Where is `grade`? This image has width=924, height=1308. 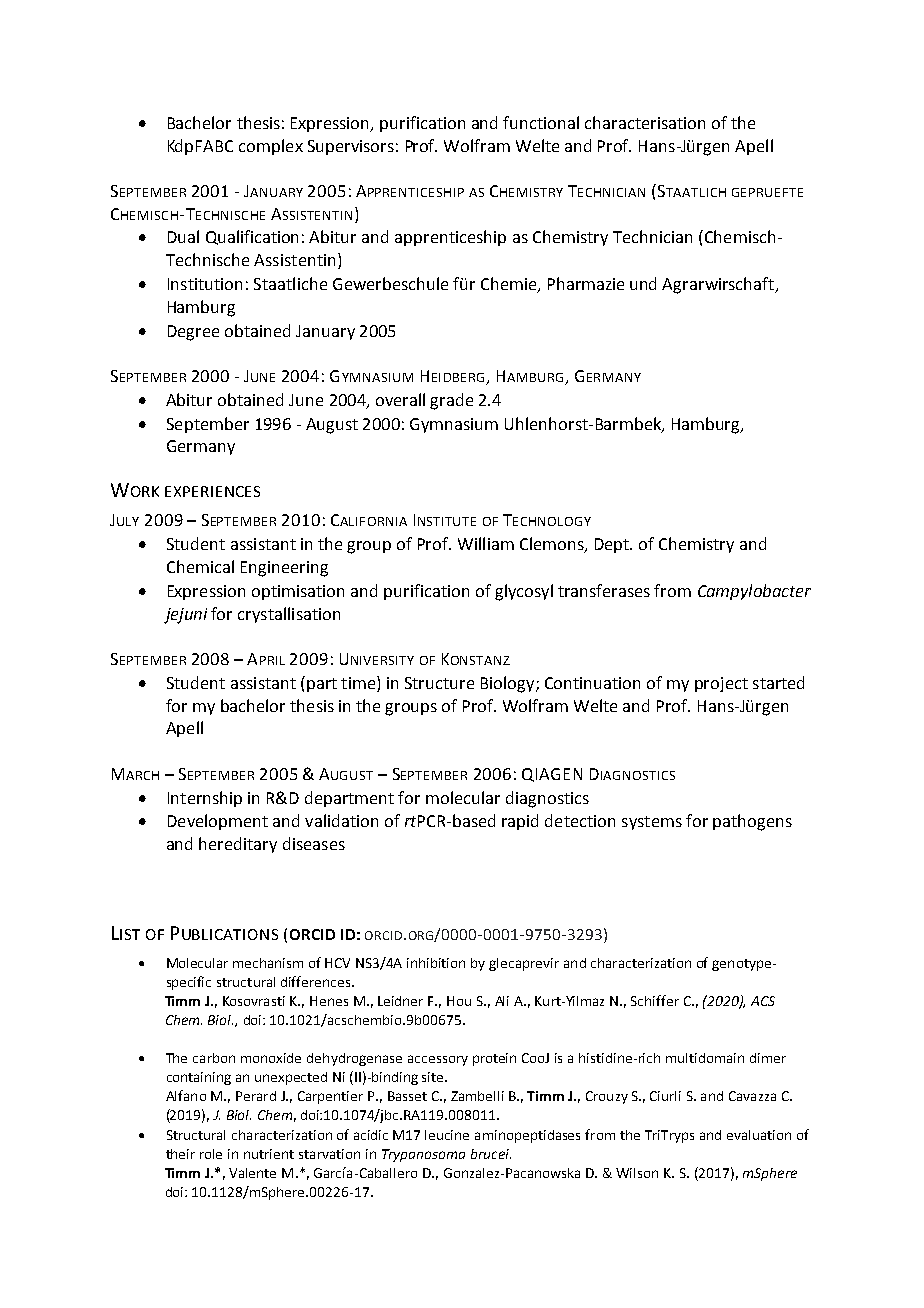 grade is located at coordinates (451, 401).
